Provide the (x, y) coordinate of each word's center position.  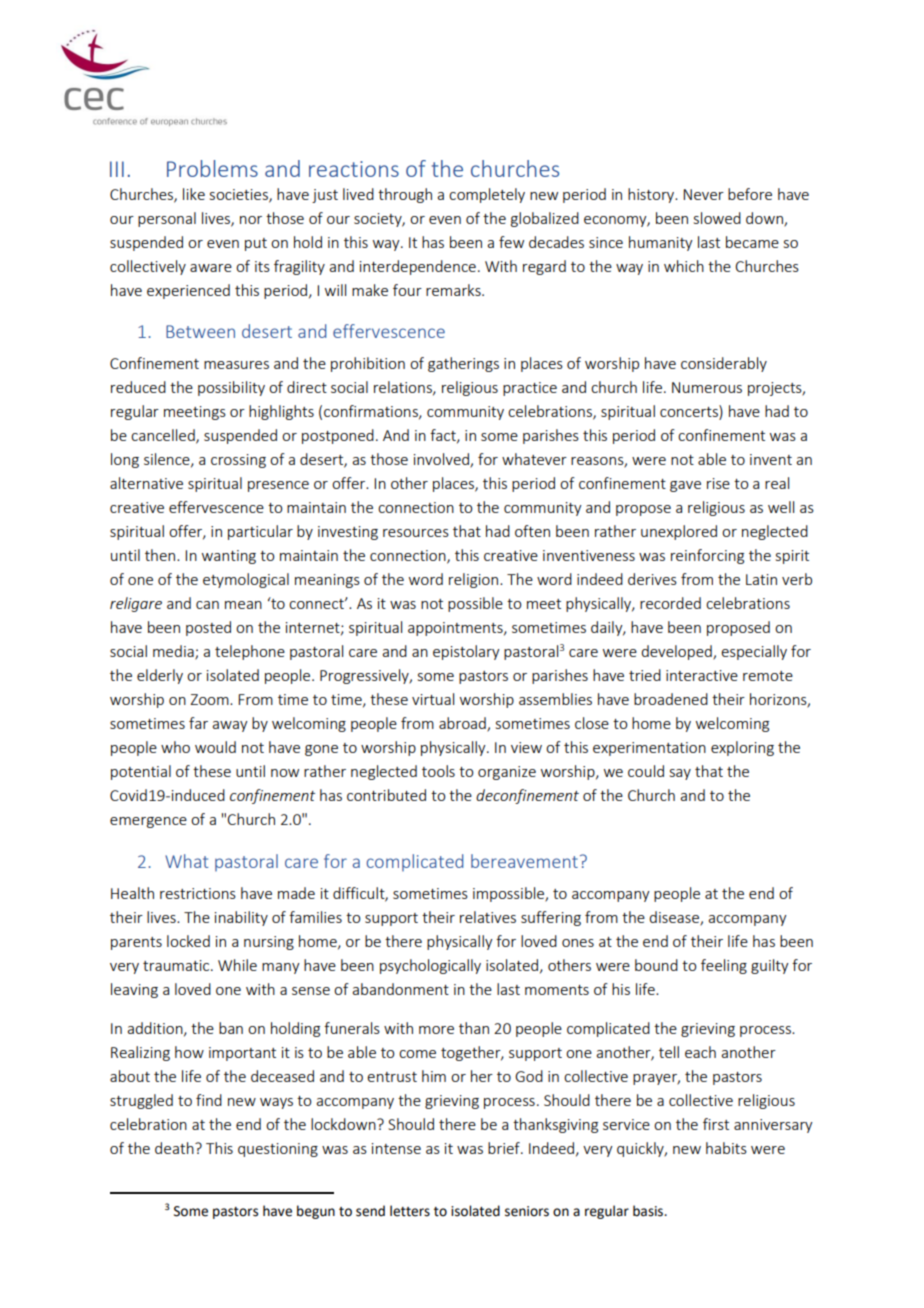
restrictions (198, 893)
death (175, 1148)
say (680, 774)
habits (726, 1148)
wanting (229, 557)
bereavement (524, 861)
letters (410, 1211)
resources (416, 533)
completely (487, 195)
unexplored (679, 532)
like (194, 194)
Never (703, 194)
